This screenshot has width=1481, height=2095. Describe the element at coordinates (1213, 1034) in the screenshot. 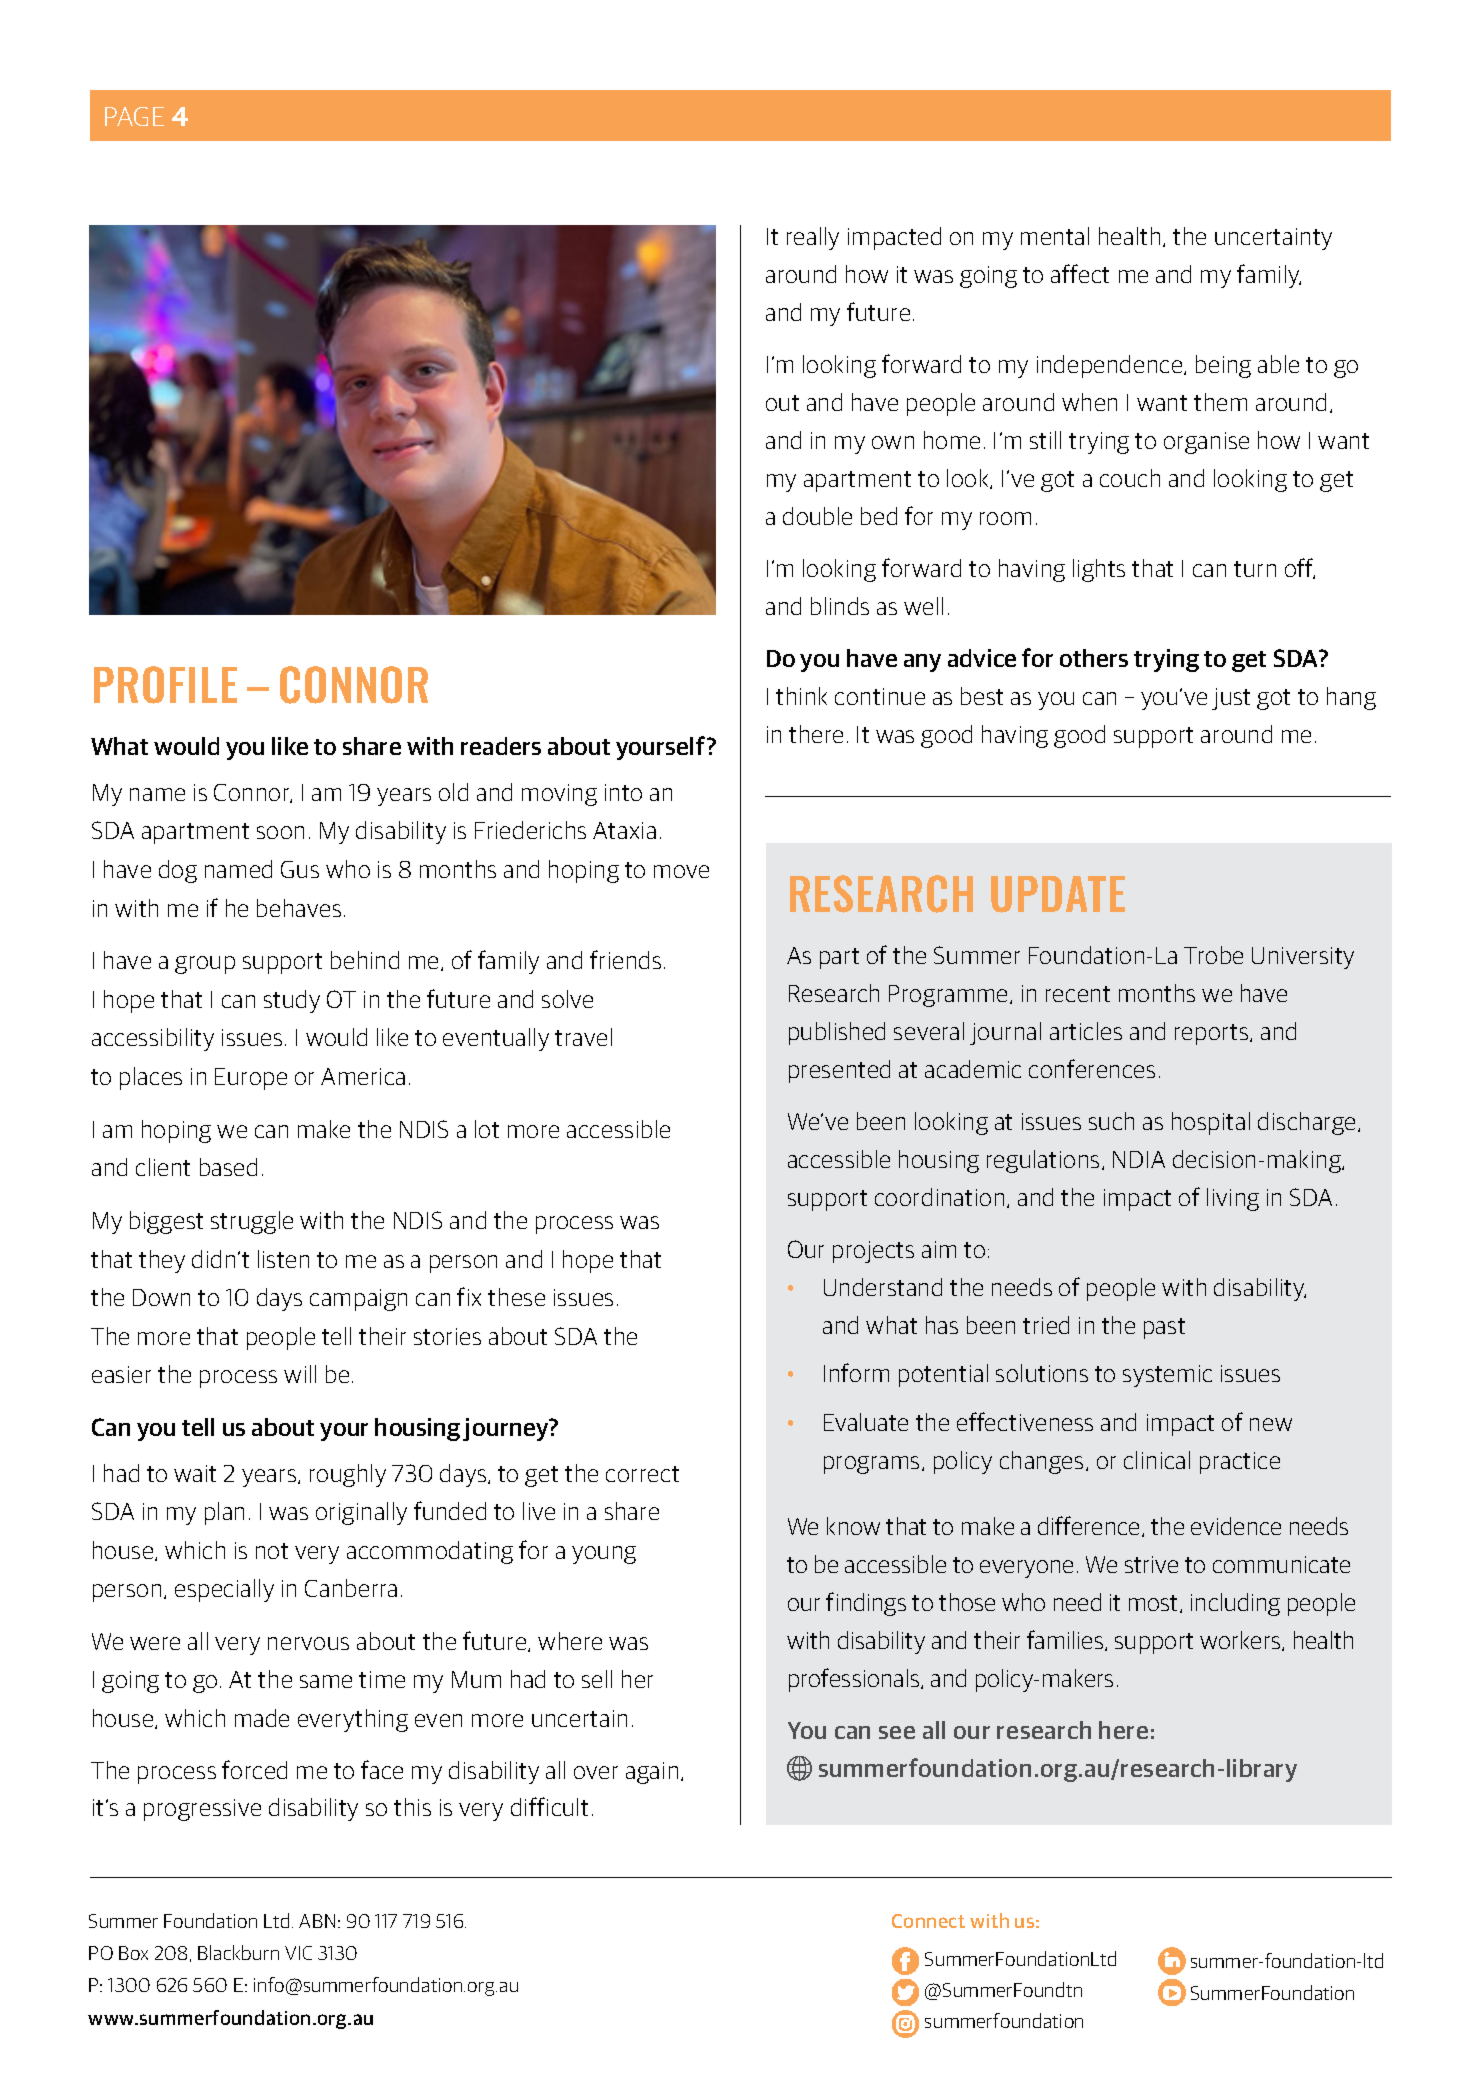

I see `reports` at that location.
